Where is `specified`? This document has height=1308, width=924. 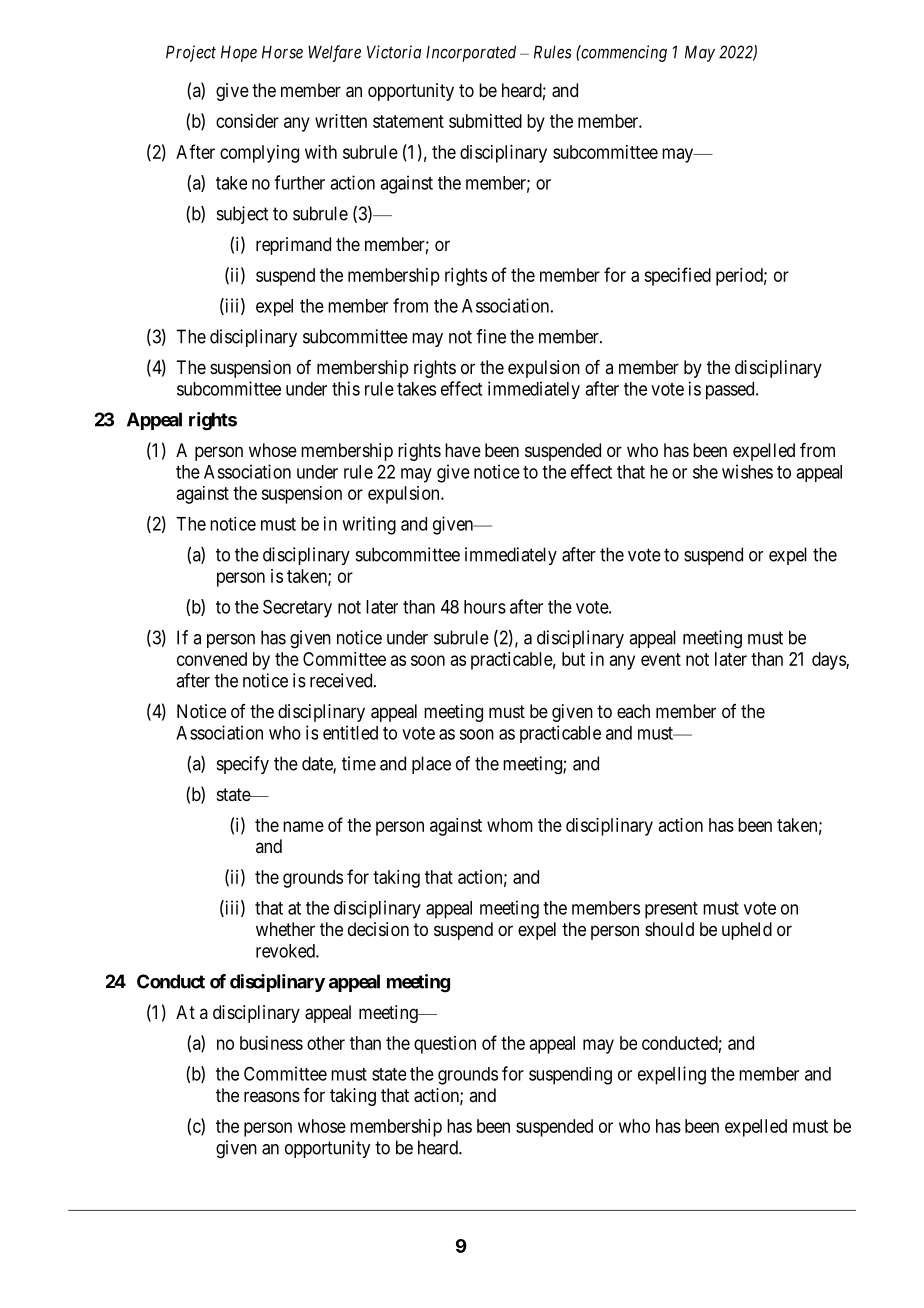
specified is located at coordinates (677, 276).
